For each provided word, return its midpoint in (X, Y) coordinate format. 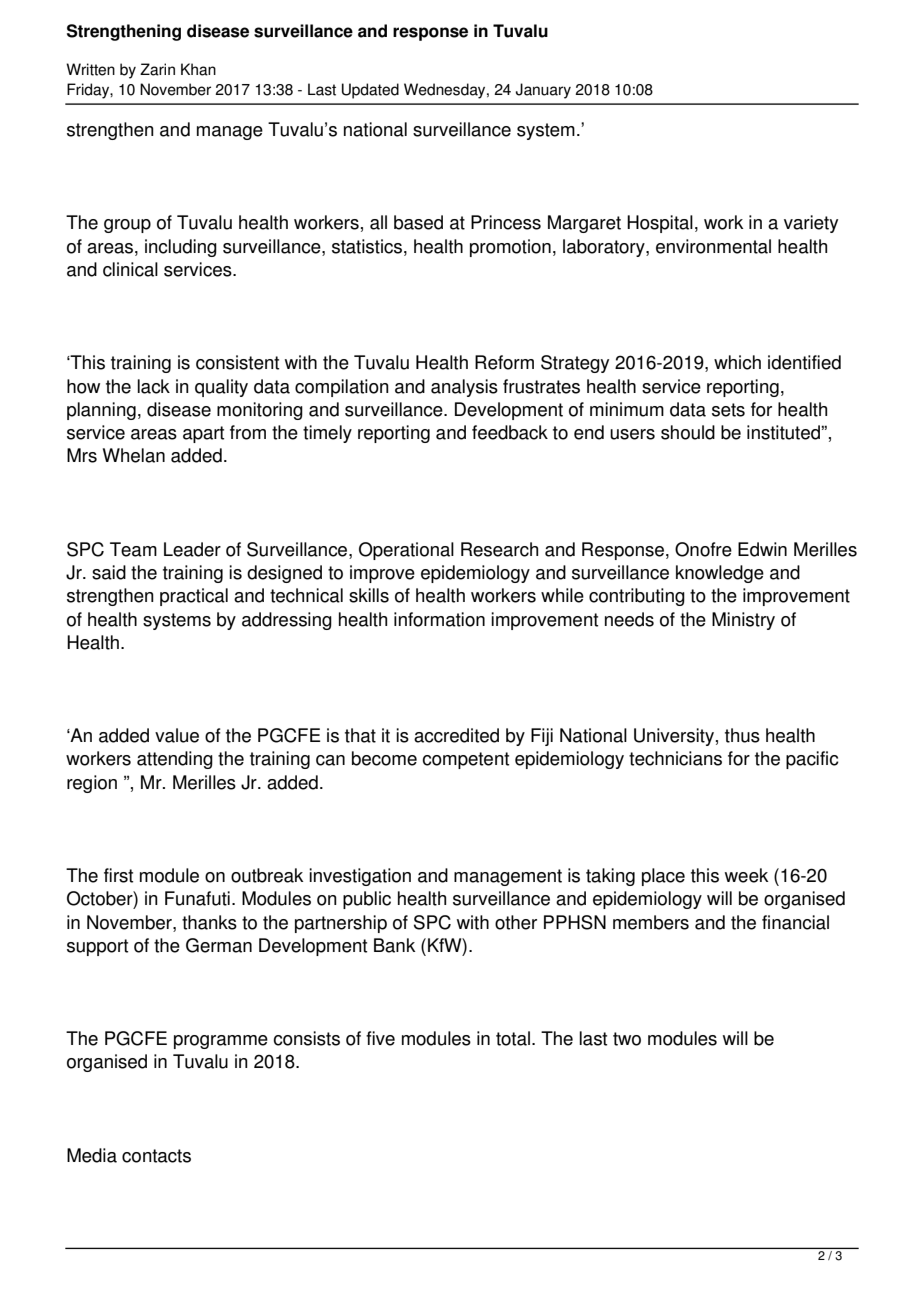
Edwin (762, 549)
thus (742, 735)
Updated (370, 91)
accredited (456, 735)
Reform (504, 362)
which (737, 362)
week (746, 875)
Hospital (660, 224)
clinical (130, 269)
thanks (209, 922)
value (177, 735)
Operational (406, 551)
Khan (198, 69)
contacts (156, 1156)
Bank (394, 945)
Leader (192, 549)
